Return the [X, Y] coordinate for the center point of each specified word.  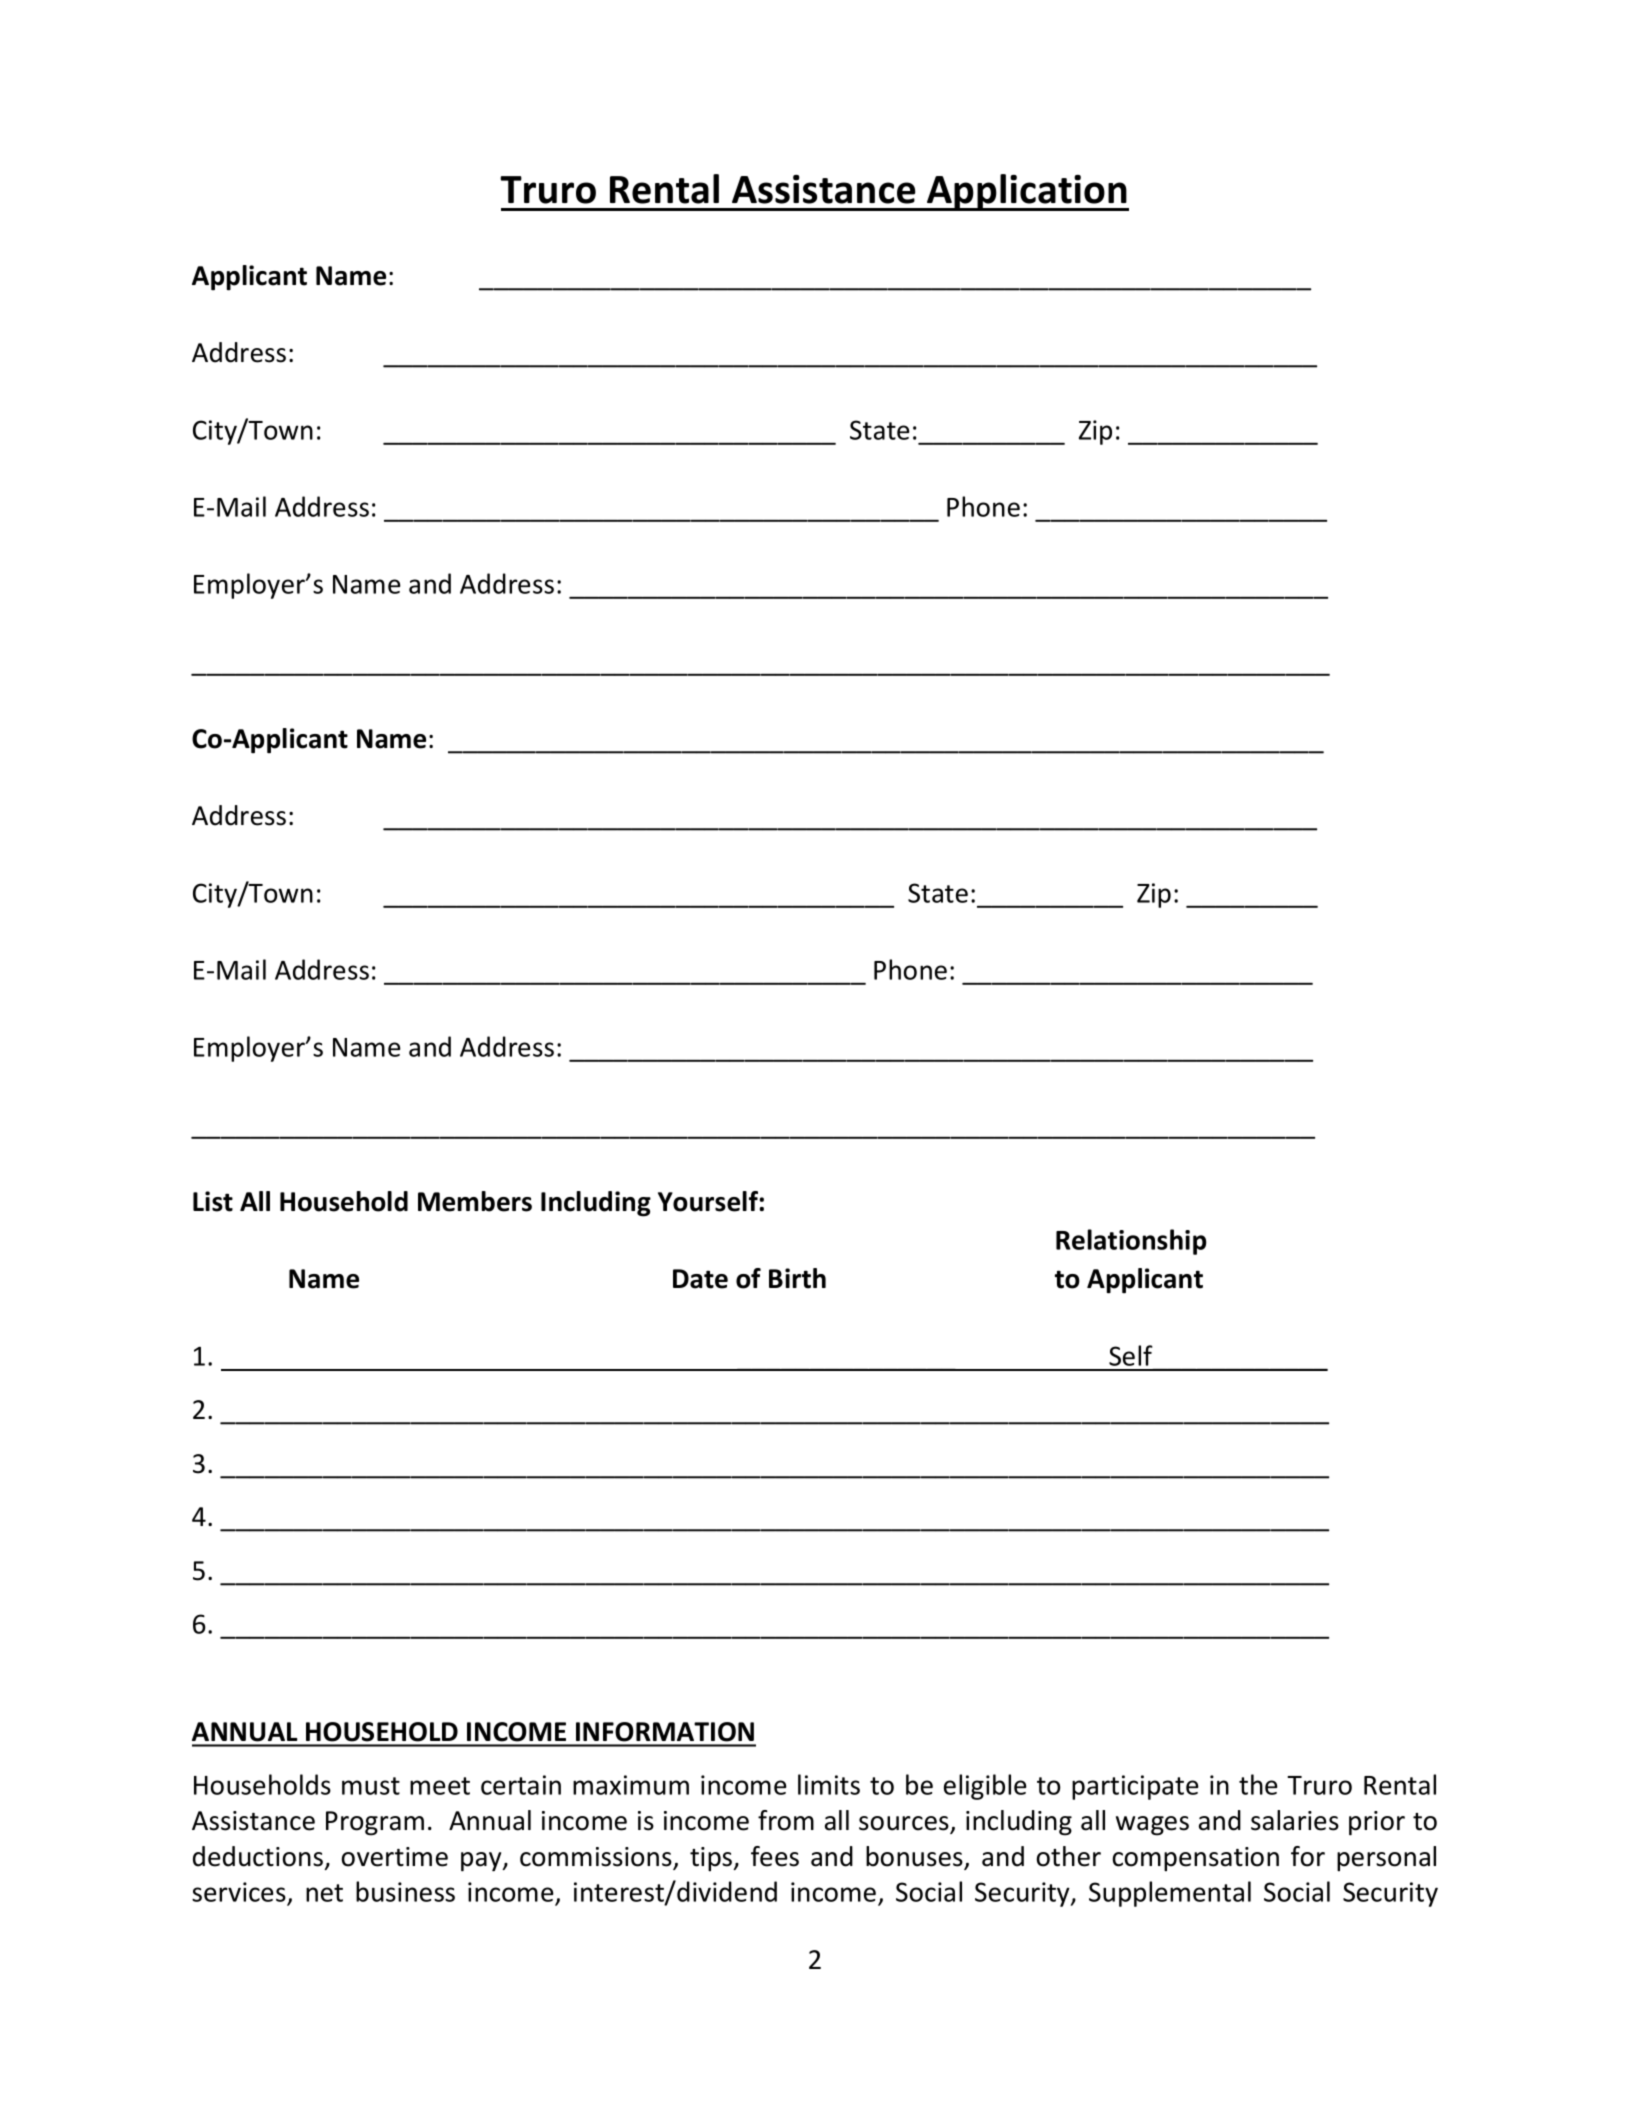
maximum [631, 1785]
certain [521, 1785]
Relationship [1131, 1242]
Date [700, 1279]
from [786, 1820]
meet [440, 1786]
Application [1027, 192]
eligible [985, 1787]
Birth [797, 1278]
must [371, 1786]
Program [375, 1823]
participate [1135, 1787]
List [213, 1201]
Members [475, 1201]
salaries [1295, 1820]
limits [829, 1784]
